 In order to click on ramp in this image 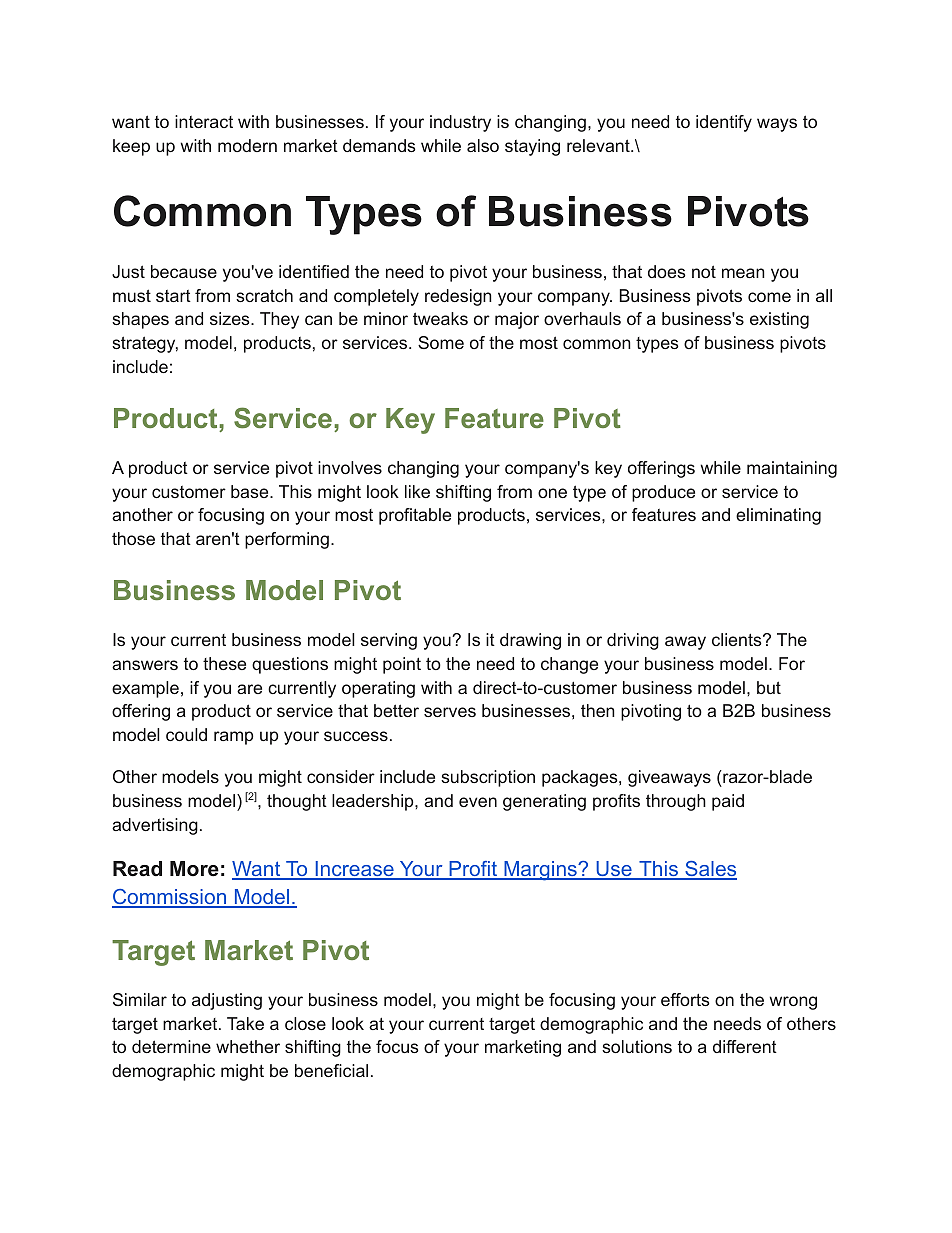, I will do `click(233, 738)`.
